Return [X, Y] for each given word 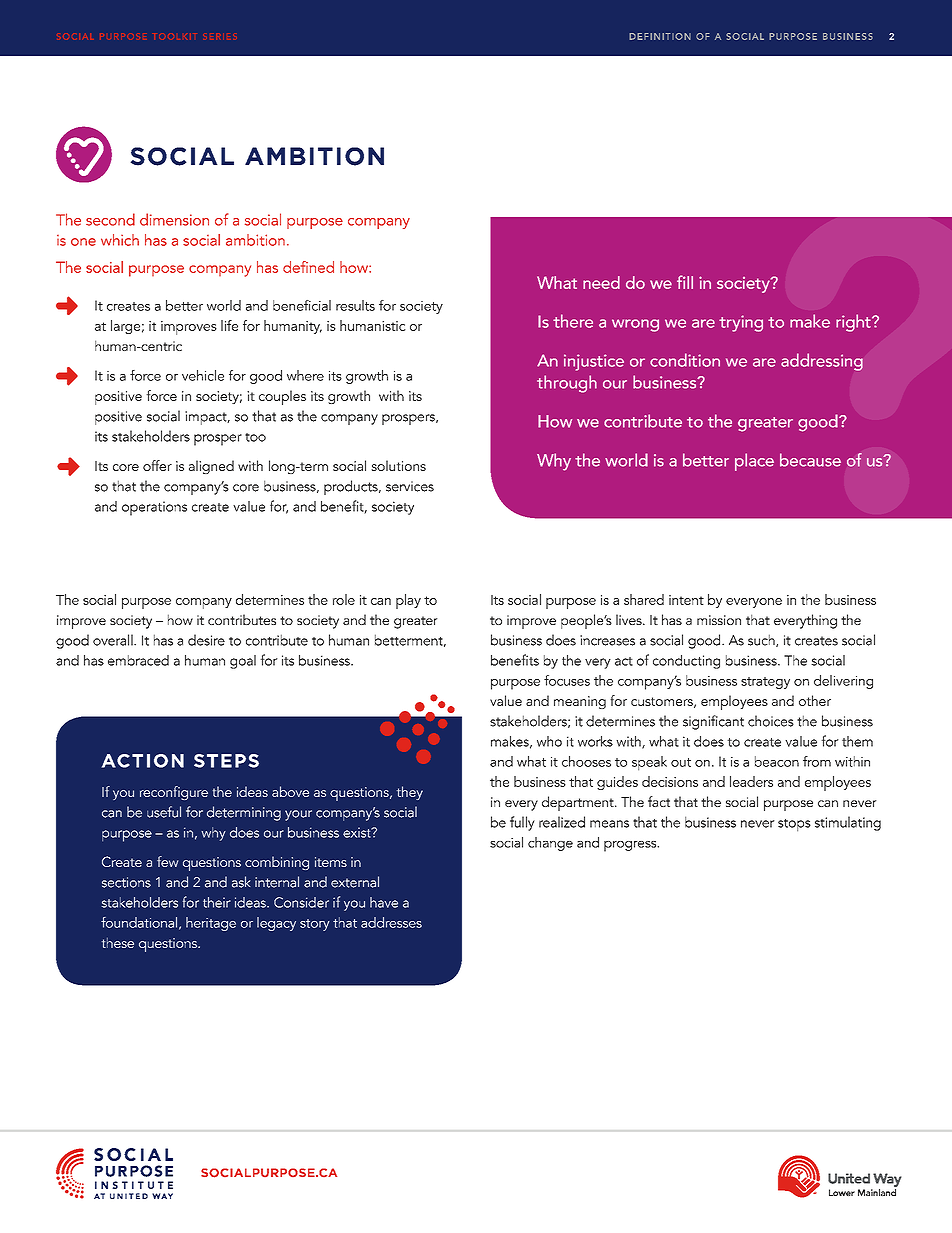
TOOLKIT [175, 37]
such [762, 640]
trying [741, 323]
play [408, 601]
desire [206, 640]
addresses [391, 922]
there [573, 321]
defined [308, 267]
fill [685, 282]
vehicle [203, 375]
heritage [211, 924]
